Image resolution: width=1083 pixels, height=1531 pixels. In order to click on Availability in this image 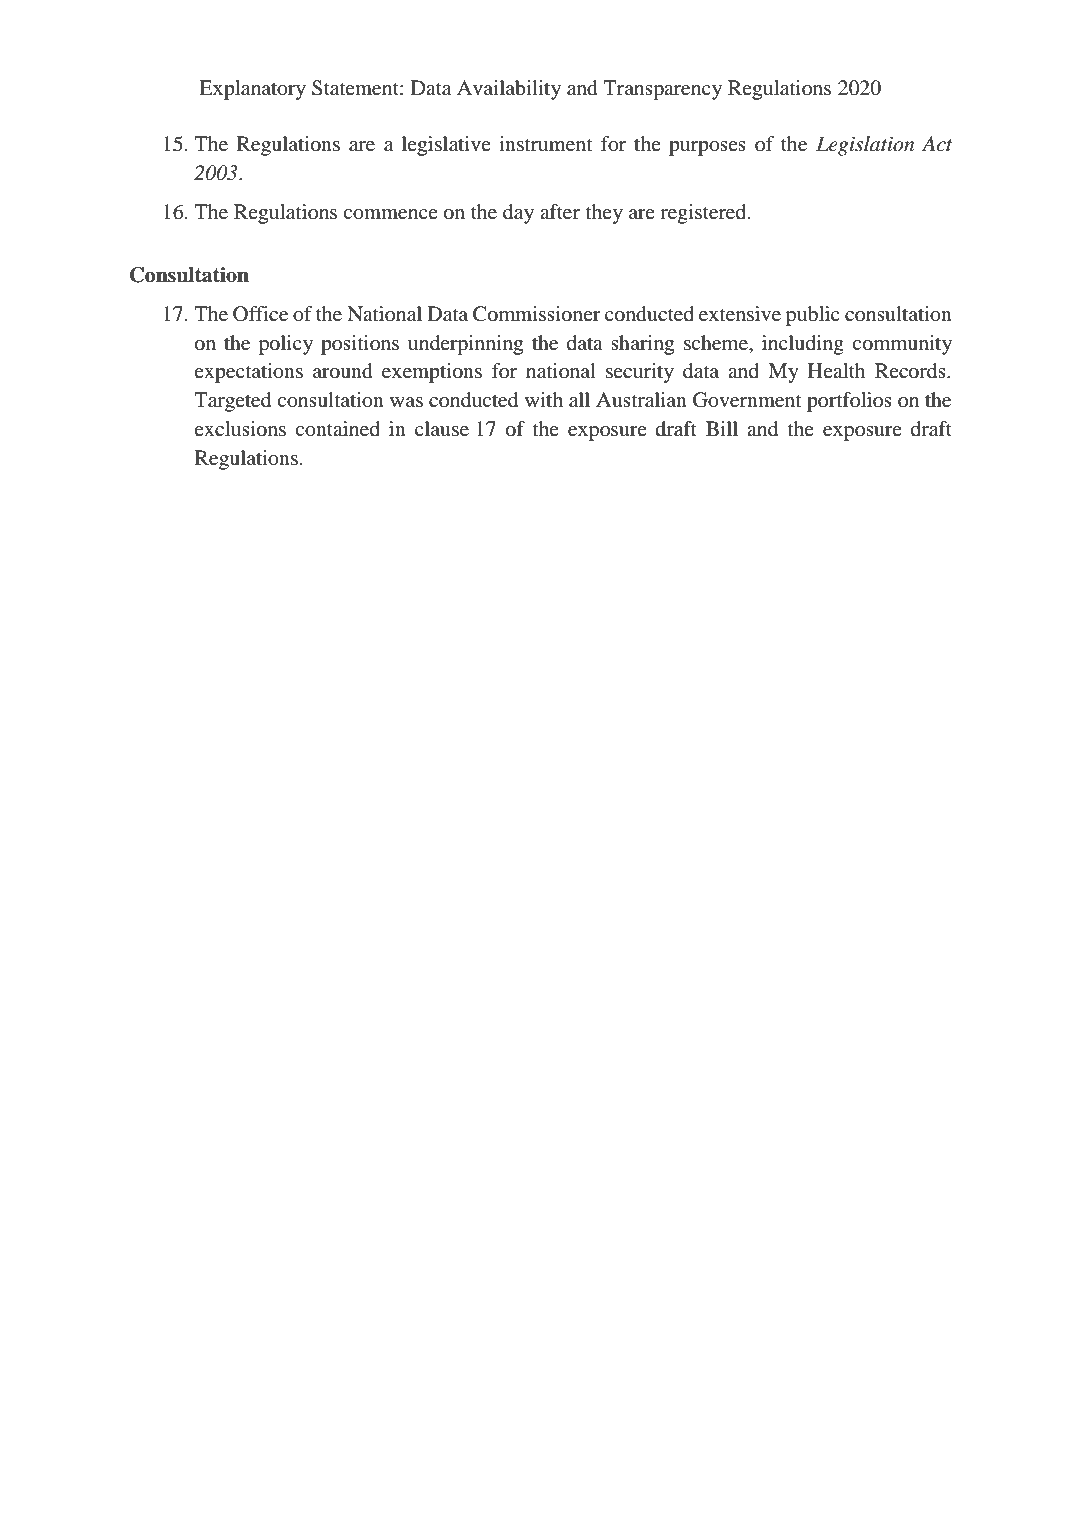, I will do `click(509, 90)`.
